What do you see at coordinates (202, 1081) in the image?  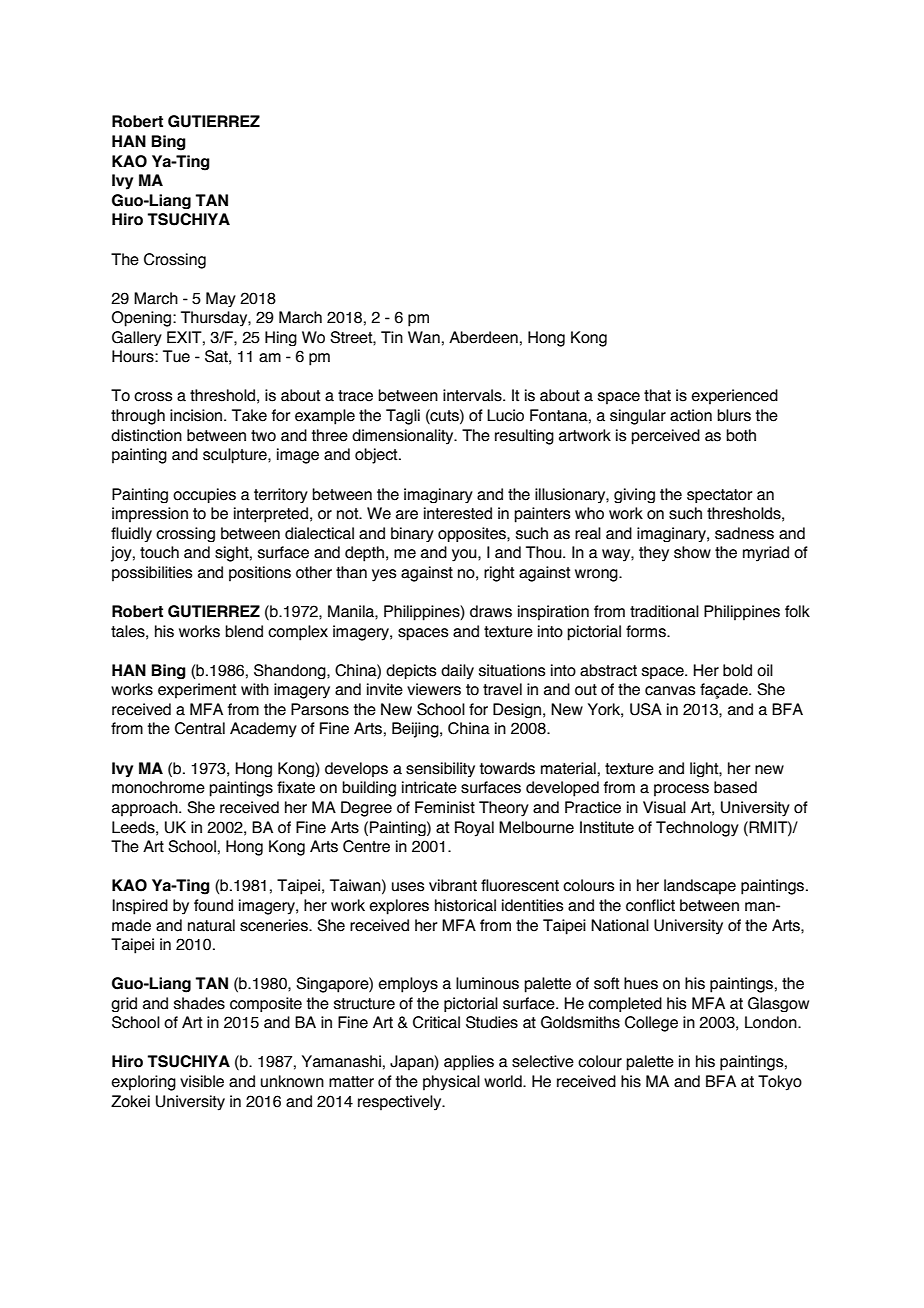 I see `visible` at bounding box center [202, 1081].
